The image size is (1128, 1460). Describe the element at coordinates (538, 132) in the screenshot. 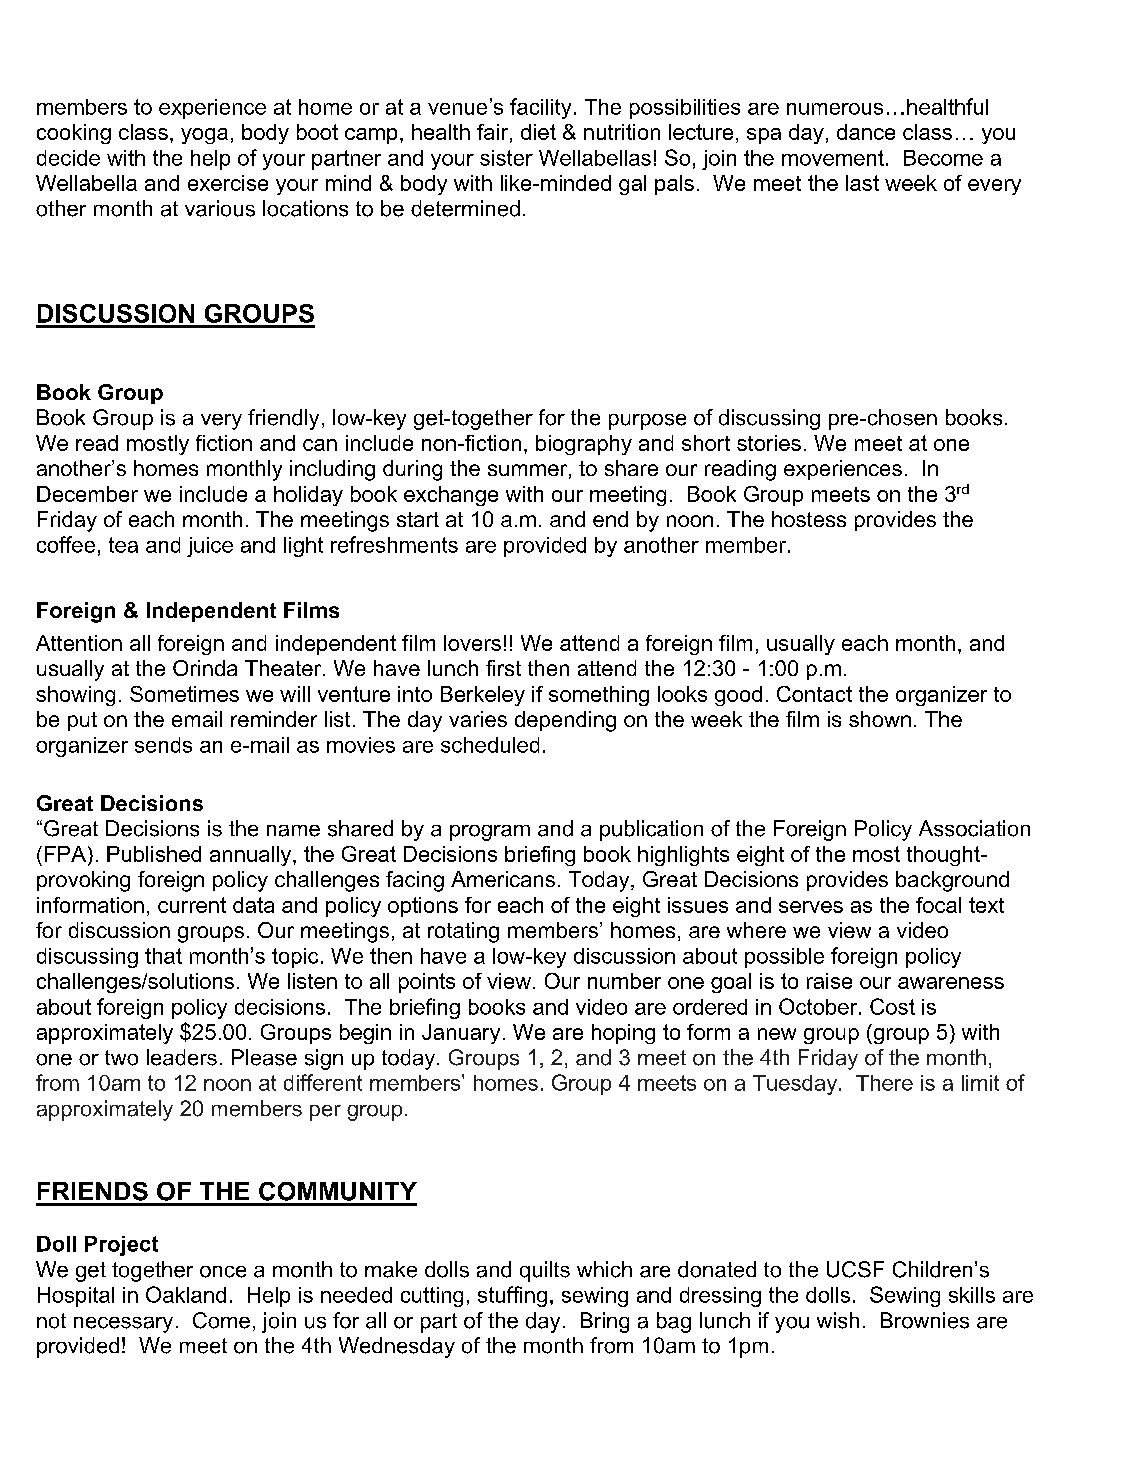

I see `diet` at that location.
